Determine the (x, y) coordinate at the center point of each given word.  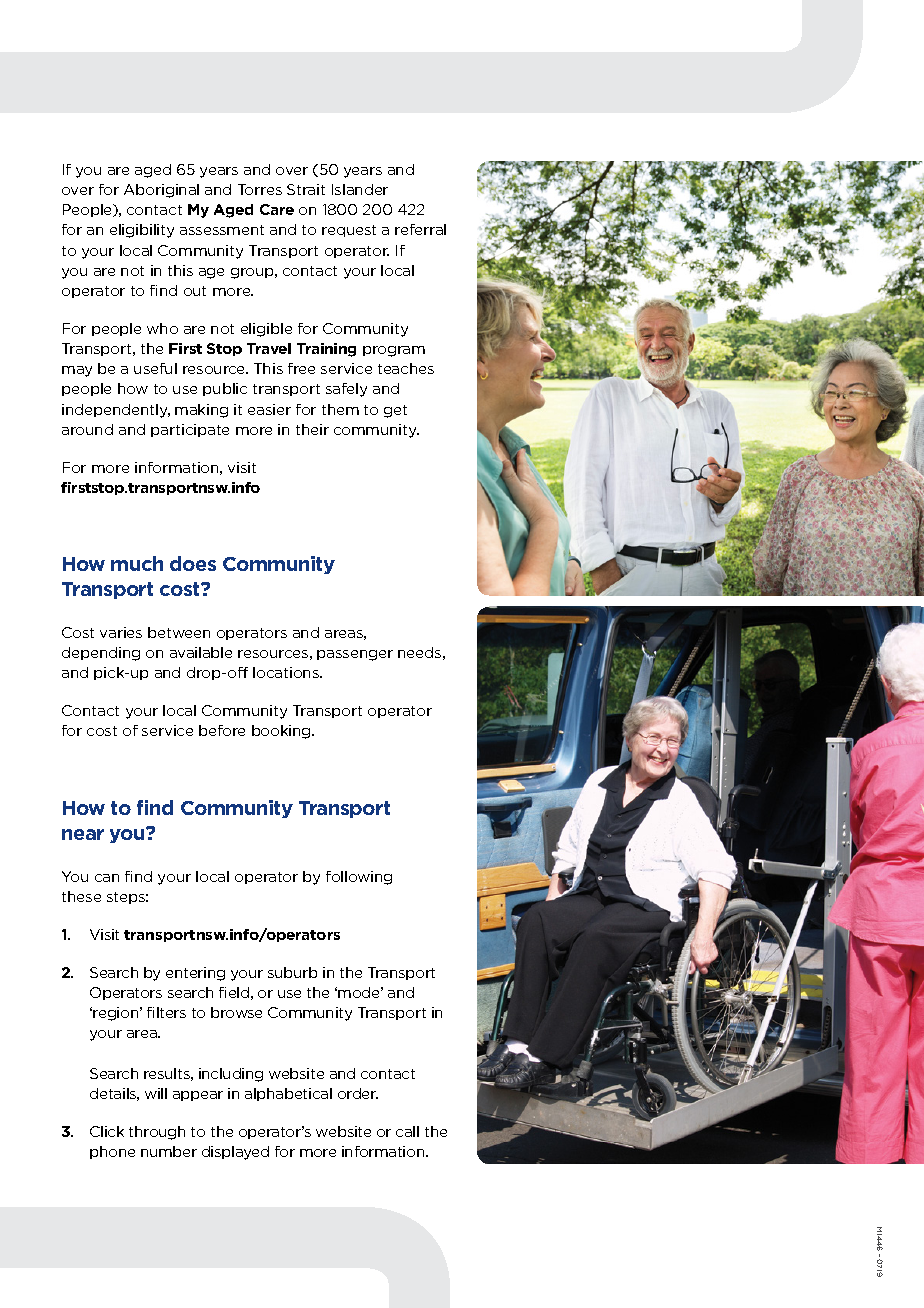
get (395, 411)
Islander (360, 189)
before (222, 730)
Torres (260, 189)
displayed (235, 1153)
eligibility (142, 231)
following (359, 878)
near (83, 834)
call (407, 1131)
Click (107, 1131)
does (193, 563)
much (137, 563)
